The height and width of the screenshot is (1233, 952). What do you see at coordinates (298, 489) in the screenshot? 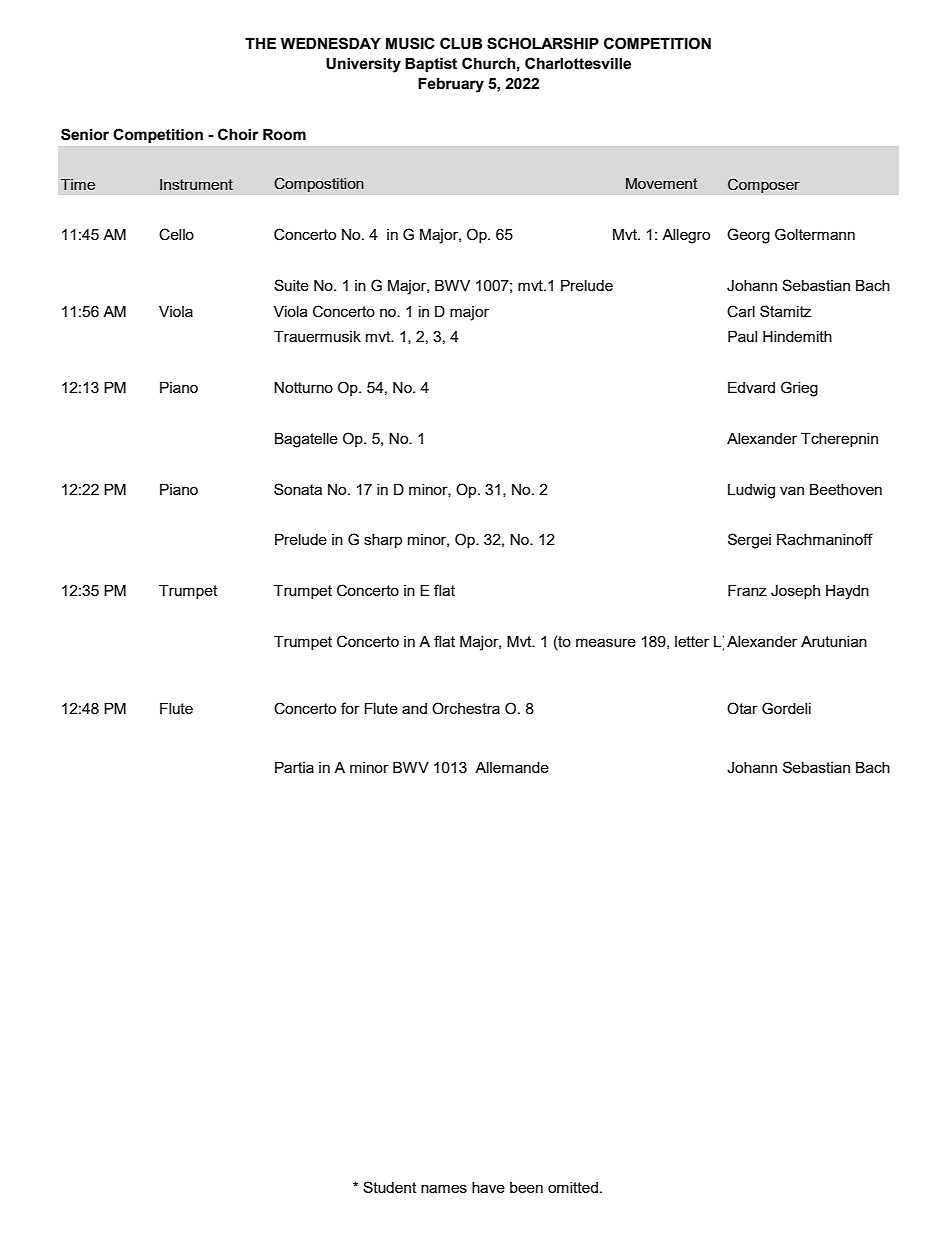
I see `Sonata` at bounding box center [298, 489].
